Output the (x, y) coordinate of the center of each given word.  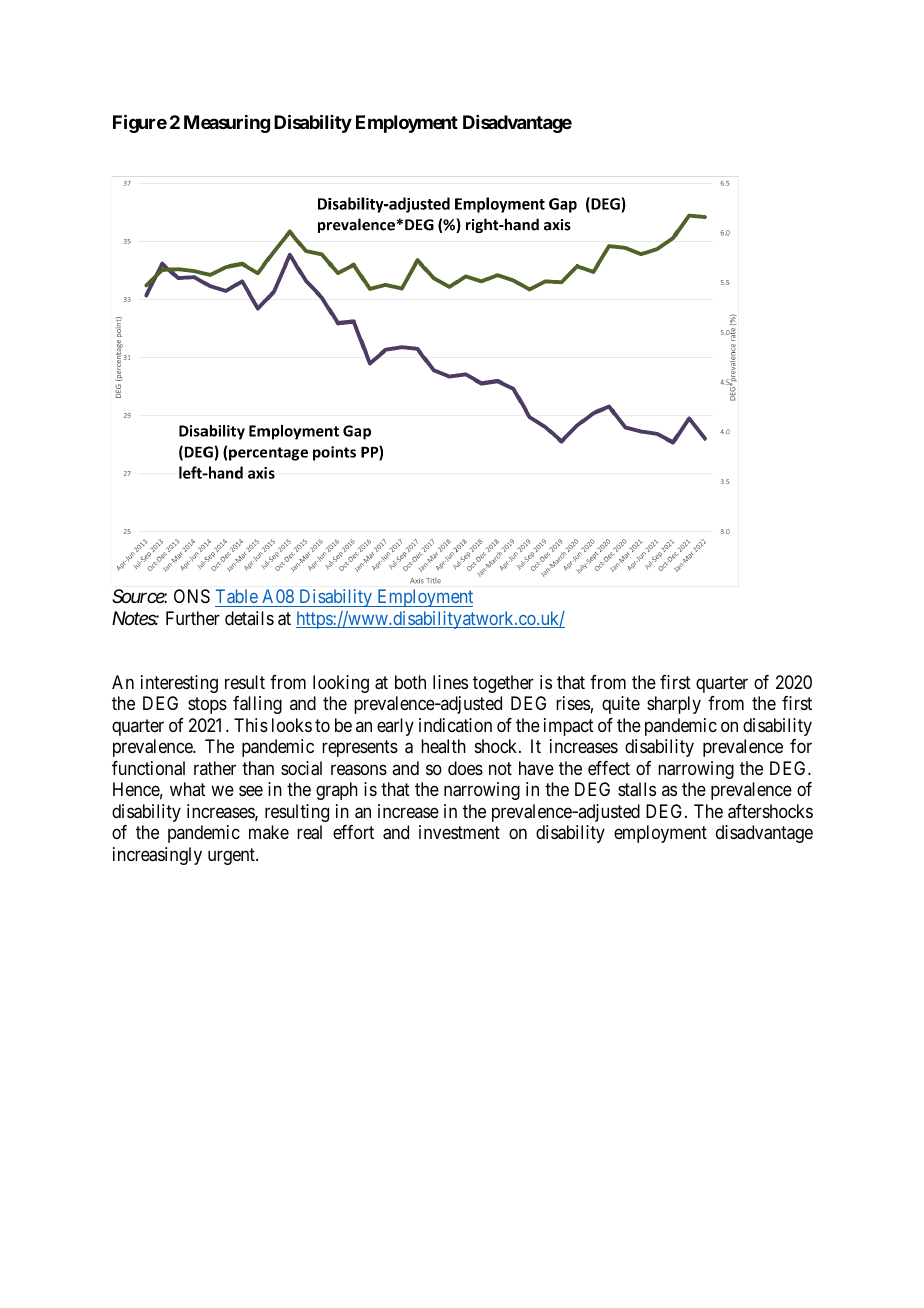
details (249, 618)
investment (459, 832)
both (410, 682)
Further (193, 618)
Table (237, 596)
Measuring (227, 124)
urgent (232, 856)
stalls (637, 789)
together (503, 684)
